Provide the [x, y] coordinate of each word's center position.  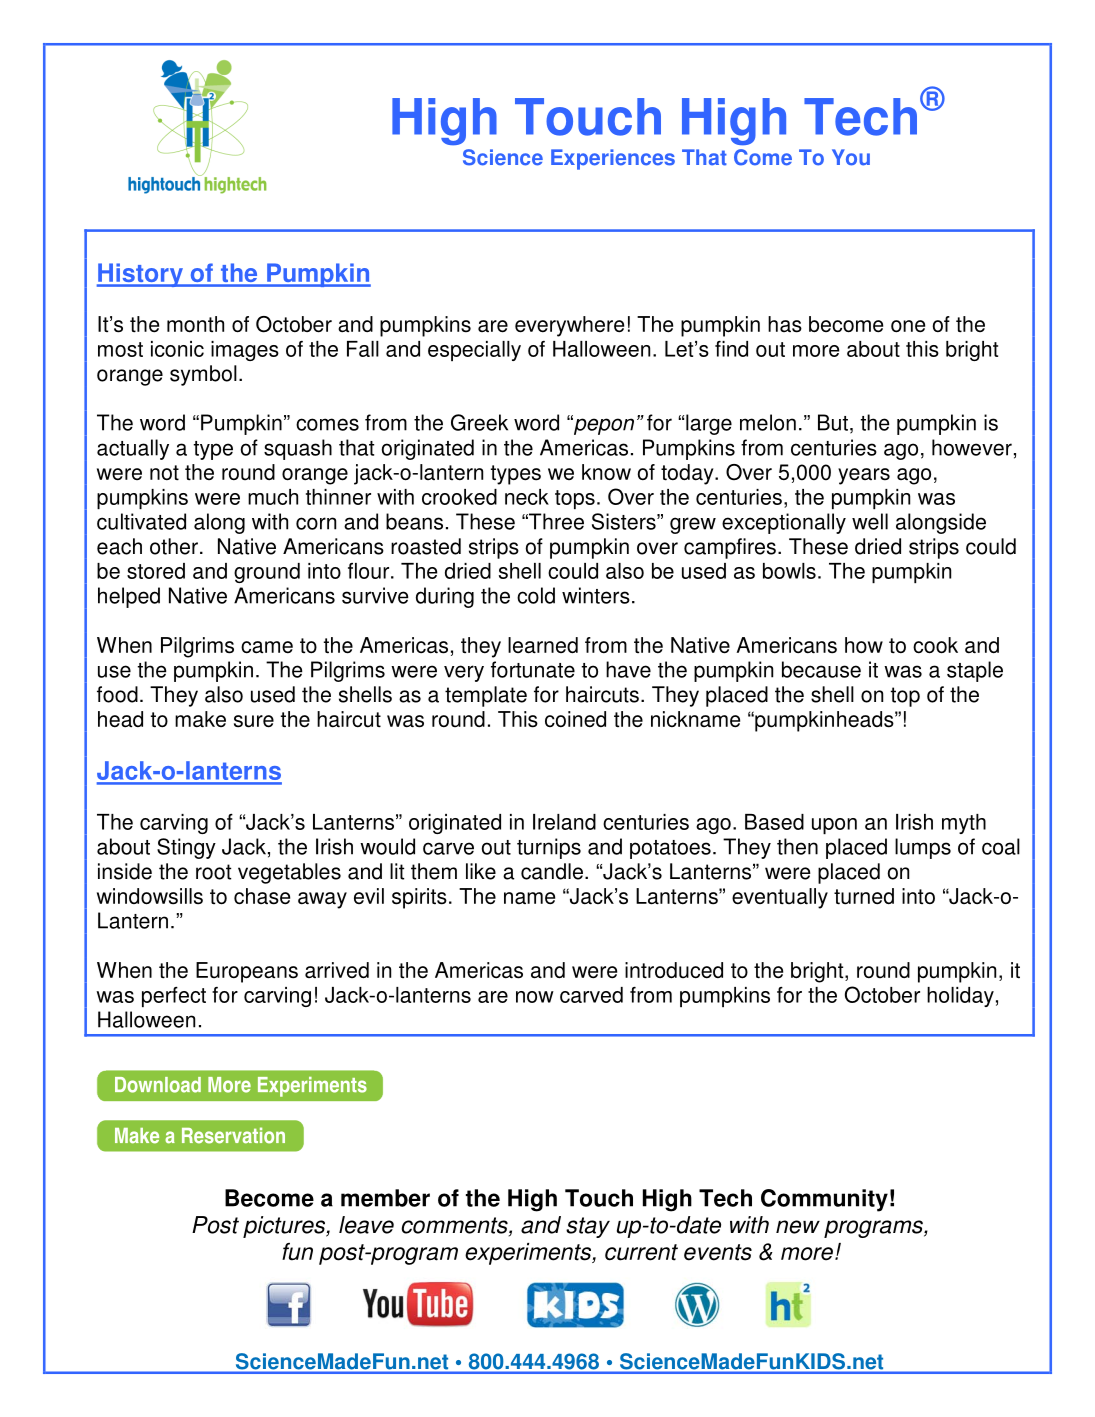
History [141, 275]
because [821, 669]
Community [824, 1200]
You [851, 157]
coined [575, 719]
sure [254, 721]
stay [588, 1227]
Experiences [613, 159]
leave [366, 1225]
